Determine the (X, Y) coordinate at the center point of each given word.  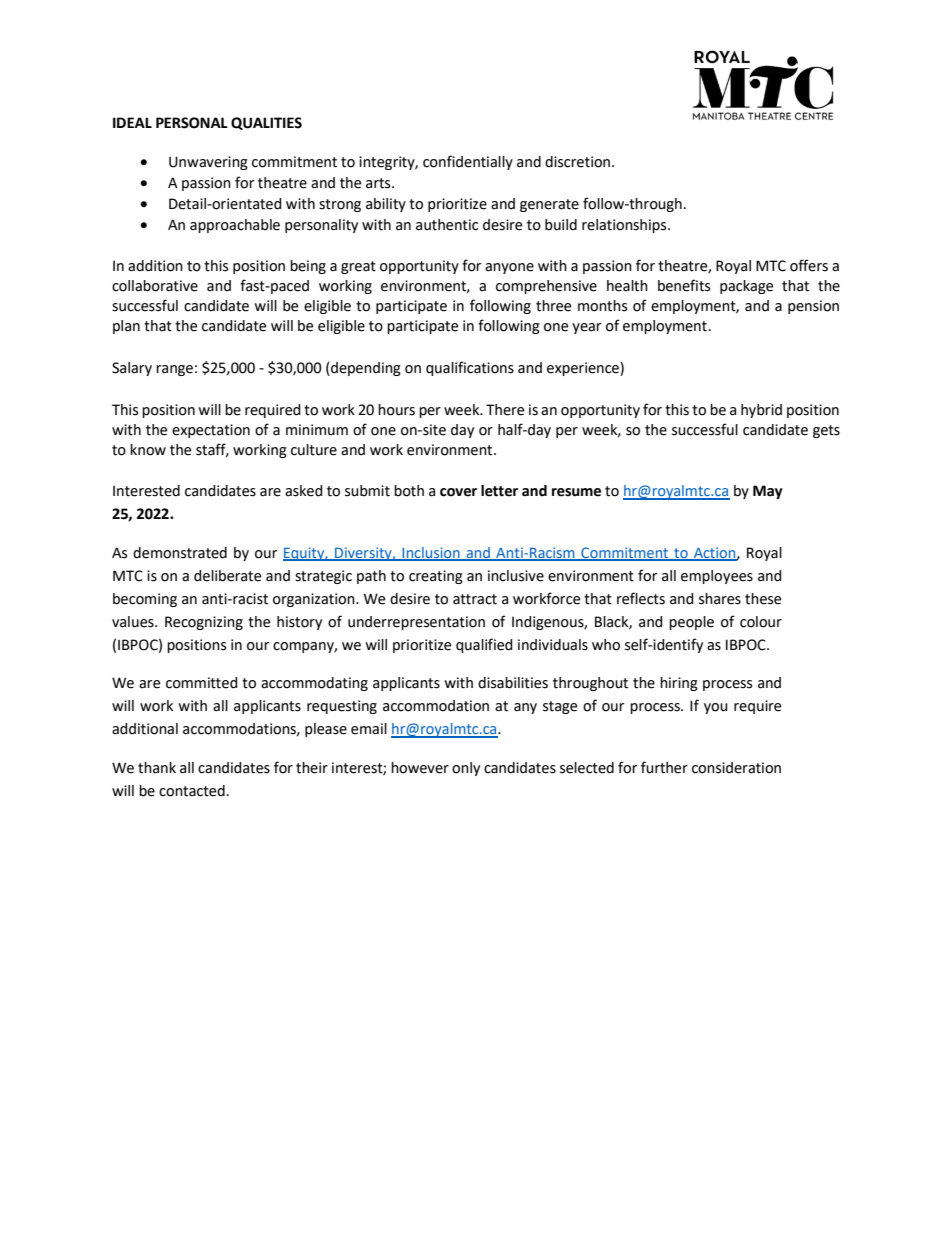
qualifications (470, 368)
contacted (192, 791)
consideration (736, 768)
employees (717, 577)
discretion (579, 162)
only (466, 769)
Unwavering (208, 163)
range (174, 370)
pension (813, 307)
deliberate (227, 576)
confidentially (468, 162)
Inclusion (431, 554)
